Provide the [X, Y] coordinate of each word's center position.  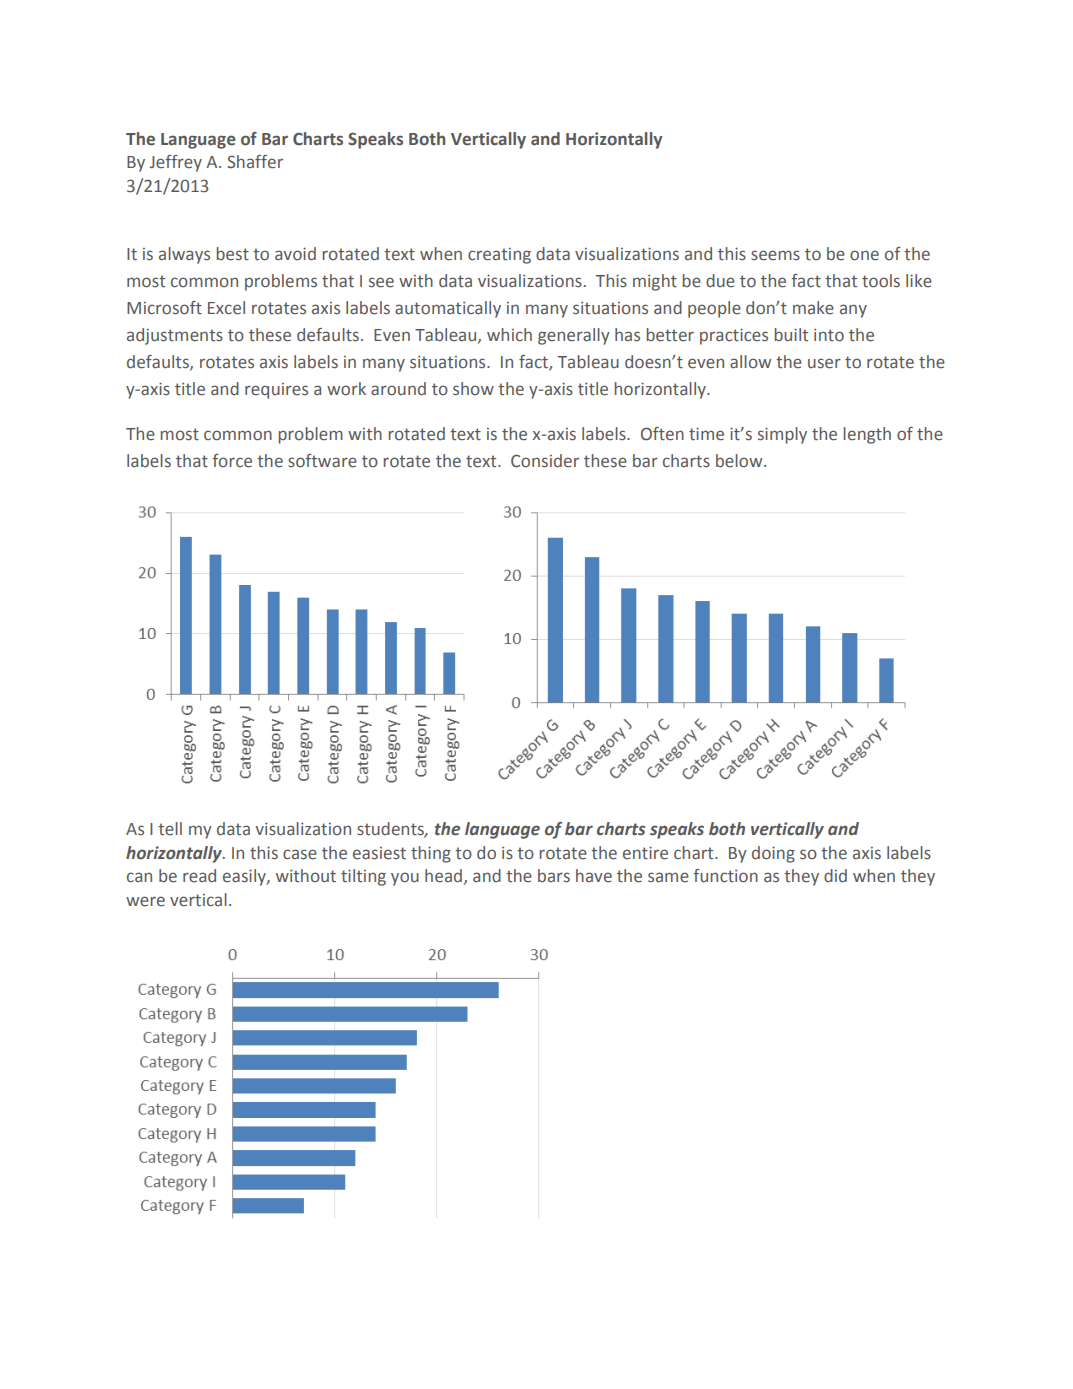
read [199, 876]
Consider [545, 461]
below [740, 461]
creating [499, 256]
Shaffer [255, 162]
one [864, 255]
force [232, 461]
